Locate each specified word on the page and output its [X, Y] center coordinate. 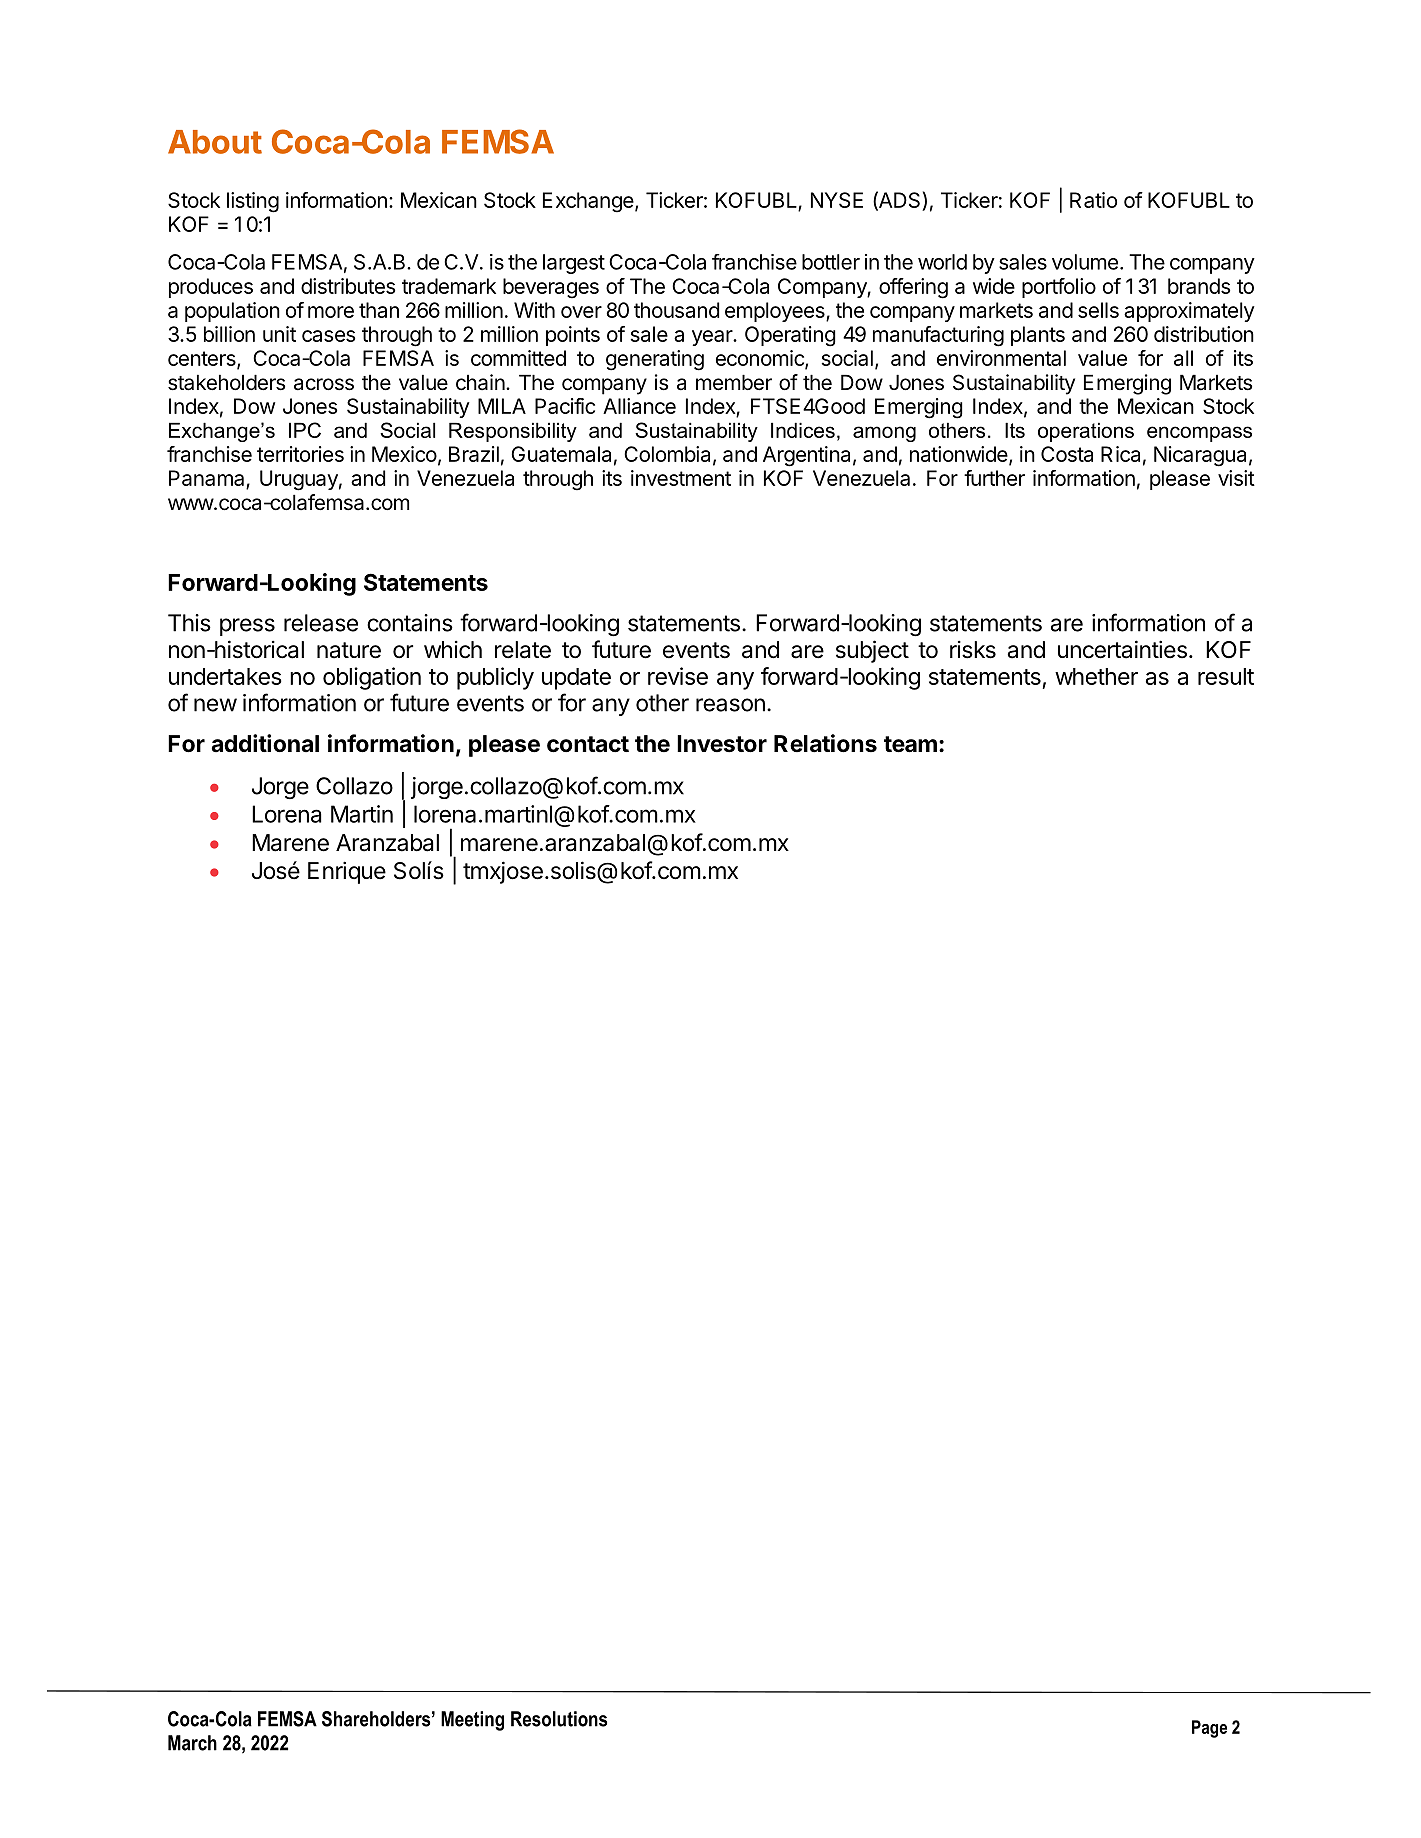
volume [1085, 262]
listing [253, 202]
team [910, 744]
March [192, 1743]
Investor [722, 744]
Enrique [347, 872]
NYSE [837, 200]
